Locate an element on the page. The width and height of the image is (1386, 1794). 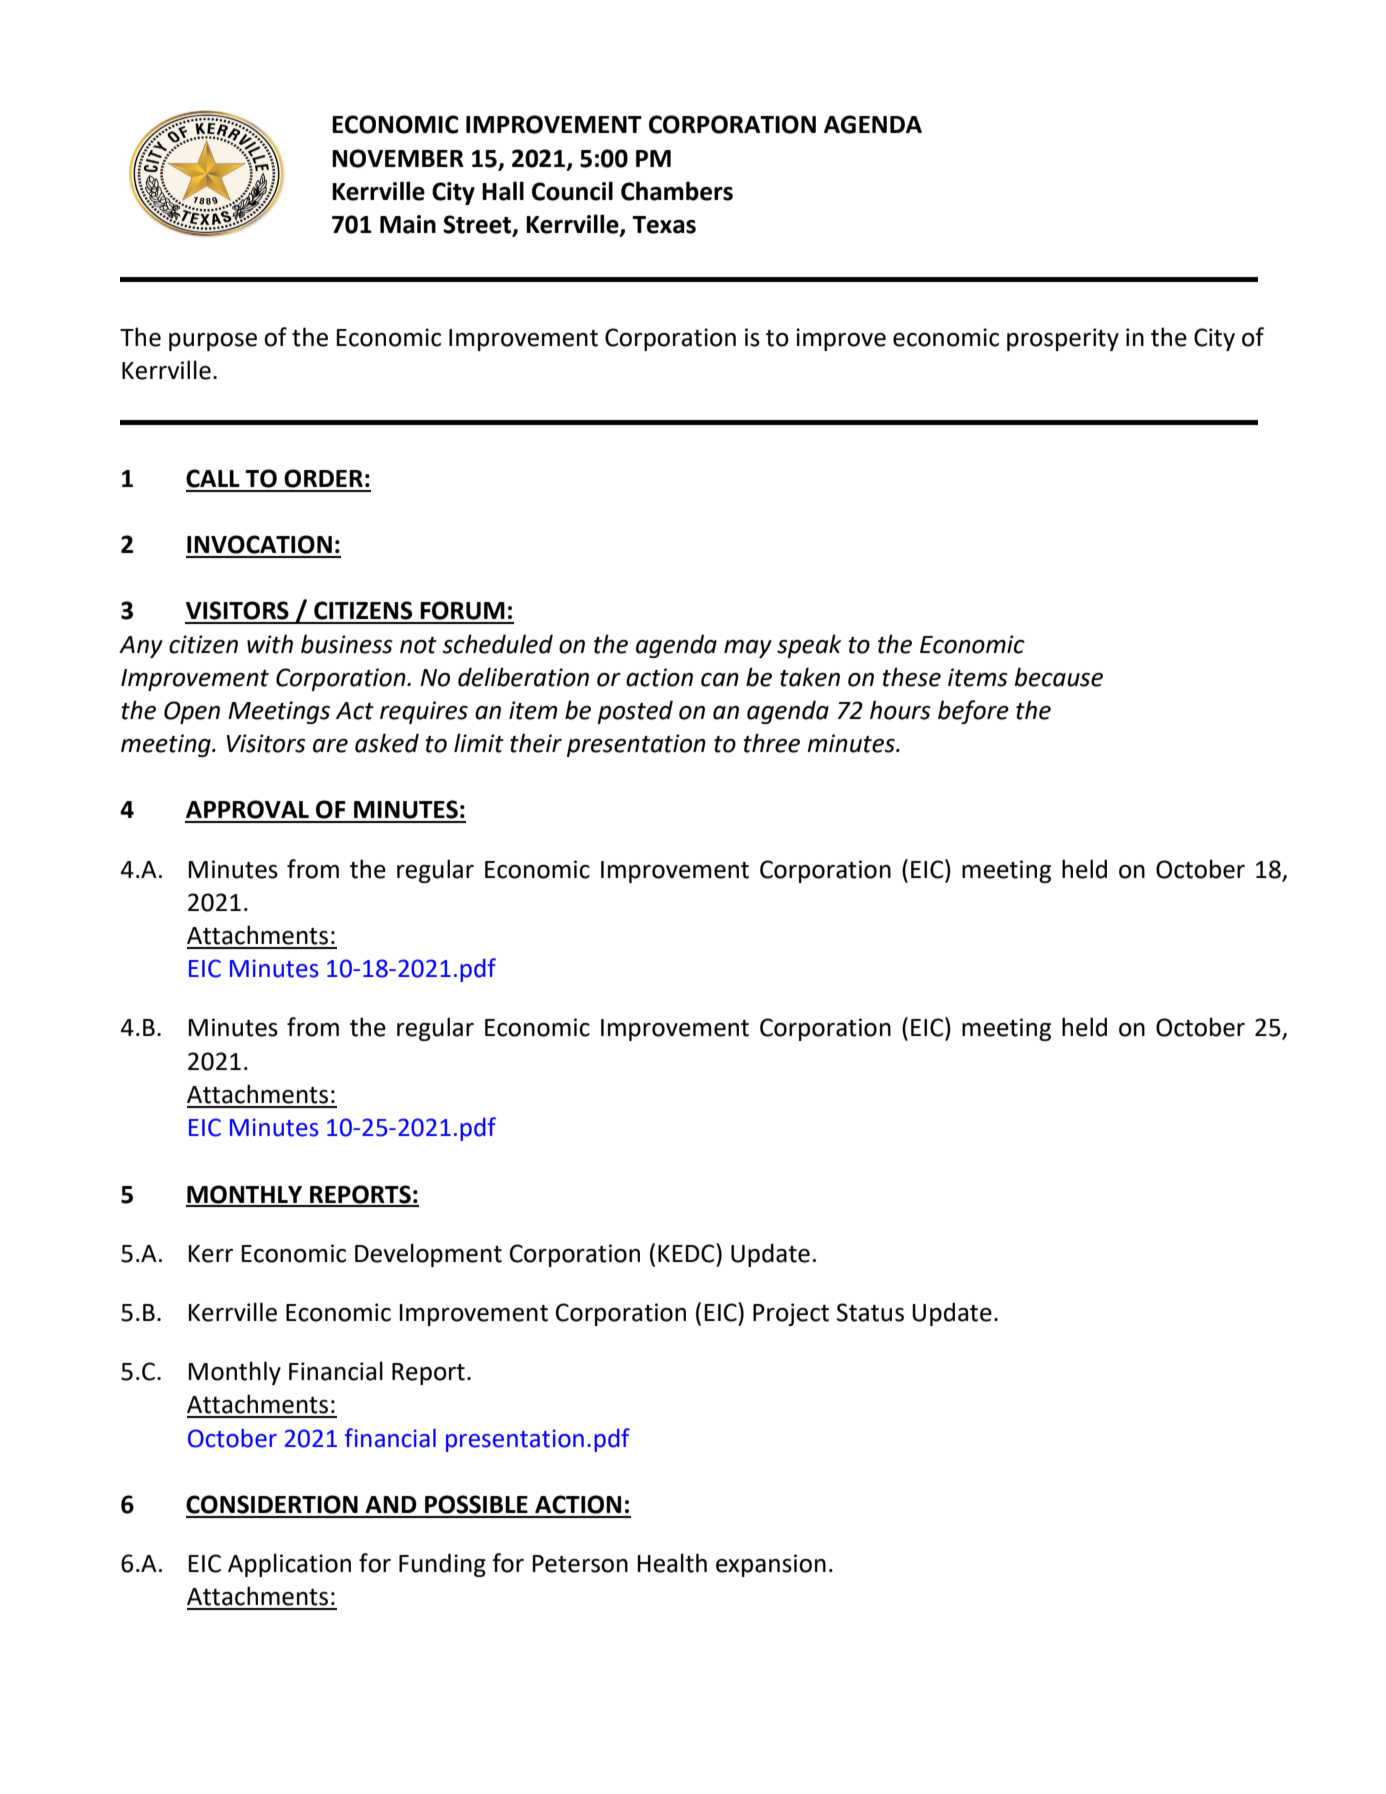
prosperity is located at coordinates (1063, 339).
